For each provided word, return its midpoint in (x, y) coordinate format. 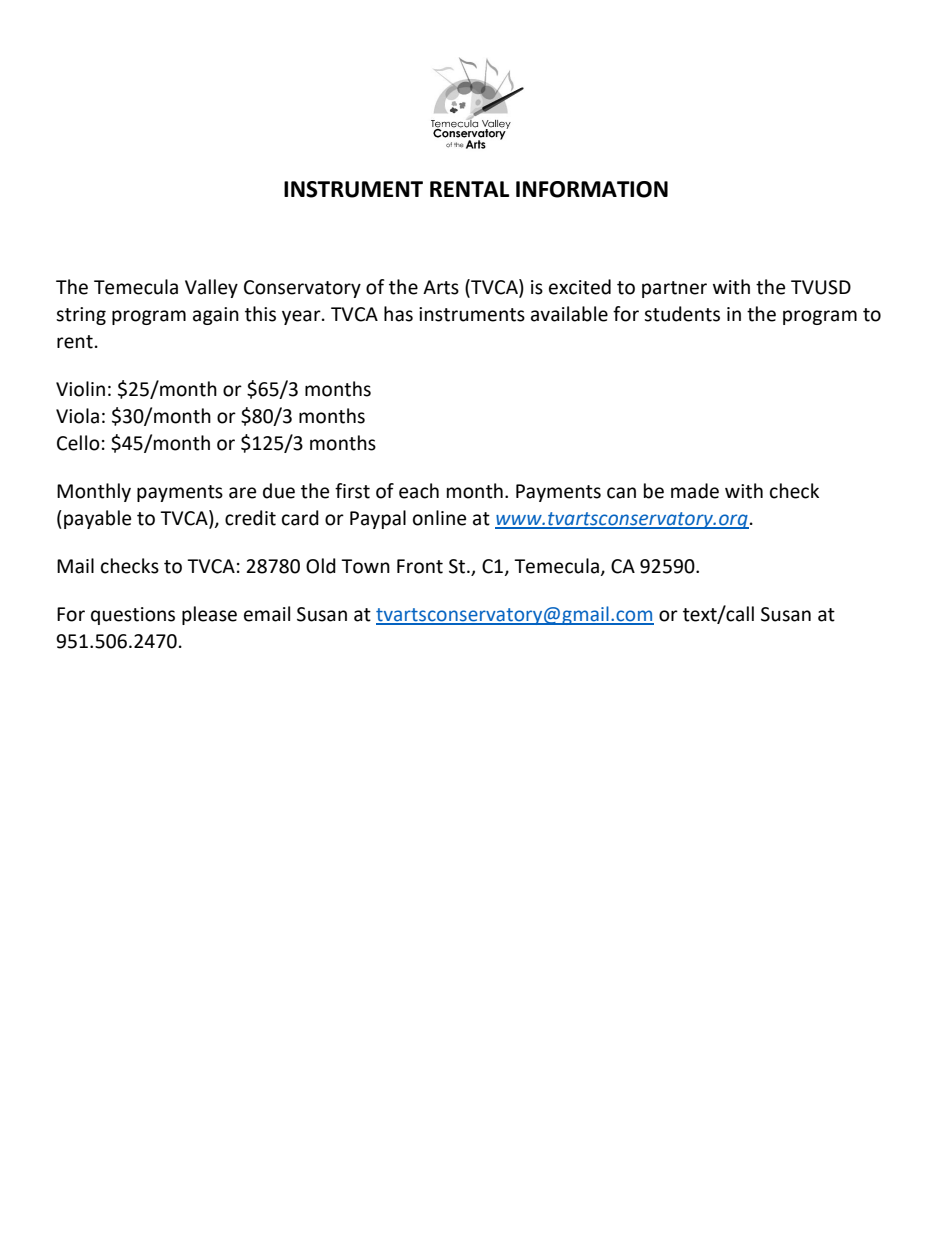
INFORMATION (592, 189)
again (216, 316)
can (621, 493)
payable (97, 519)
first (352, 491)
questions (133, 616)
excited (580, 287)
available (569, 314)
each (419, 491)
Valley (211, 288)
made (695, 491)
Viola (77, 416)
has (398, 314)
